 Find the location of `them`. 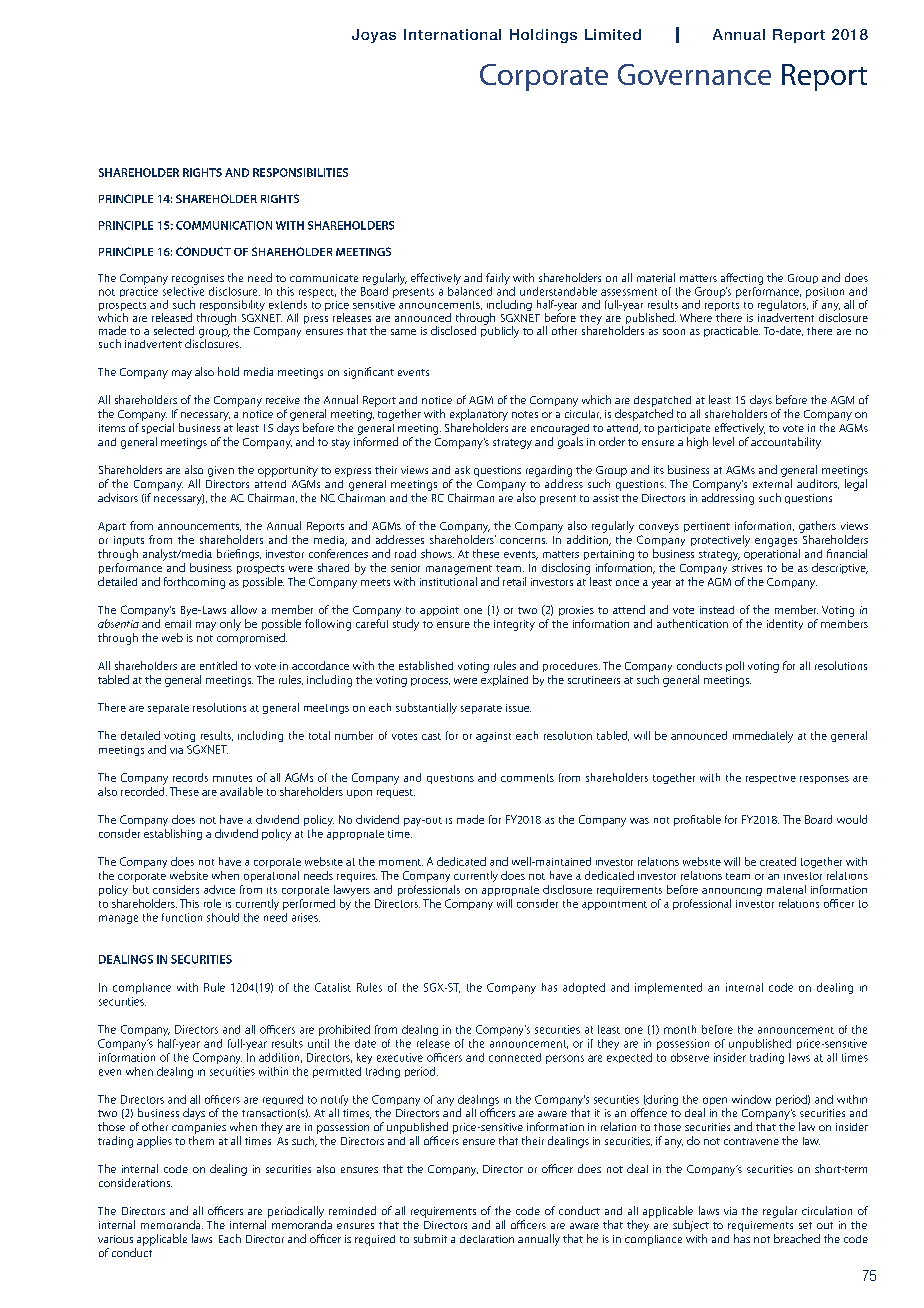

them is located at coordinates (201, 1140).
